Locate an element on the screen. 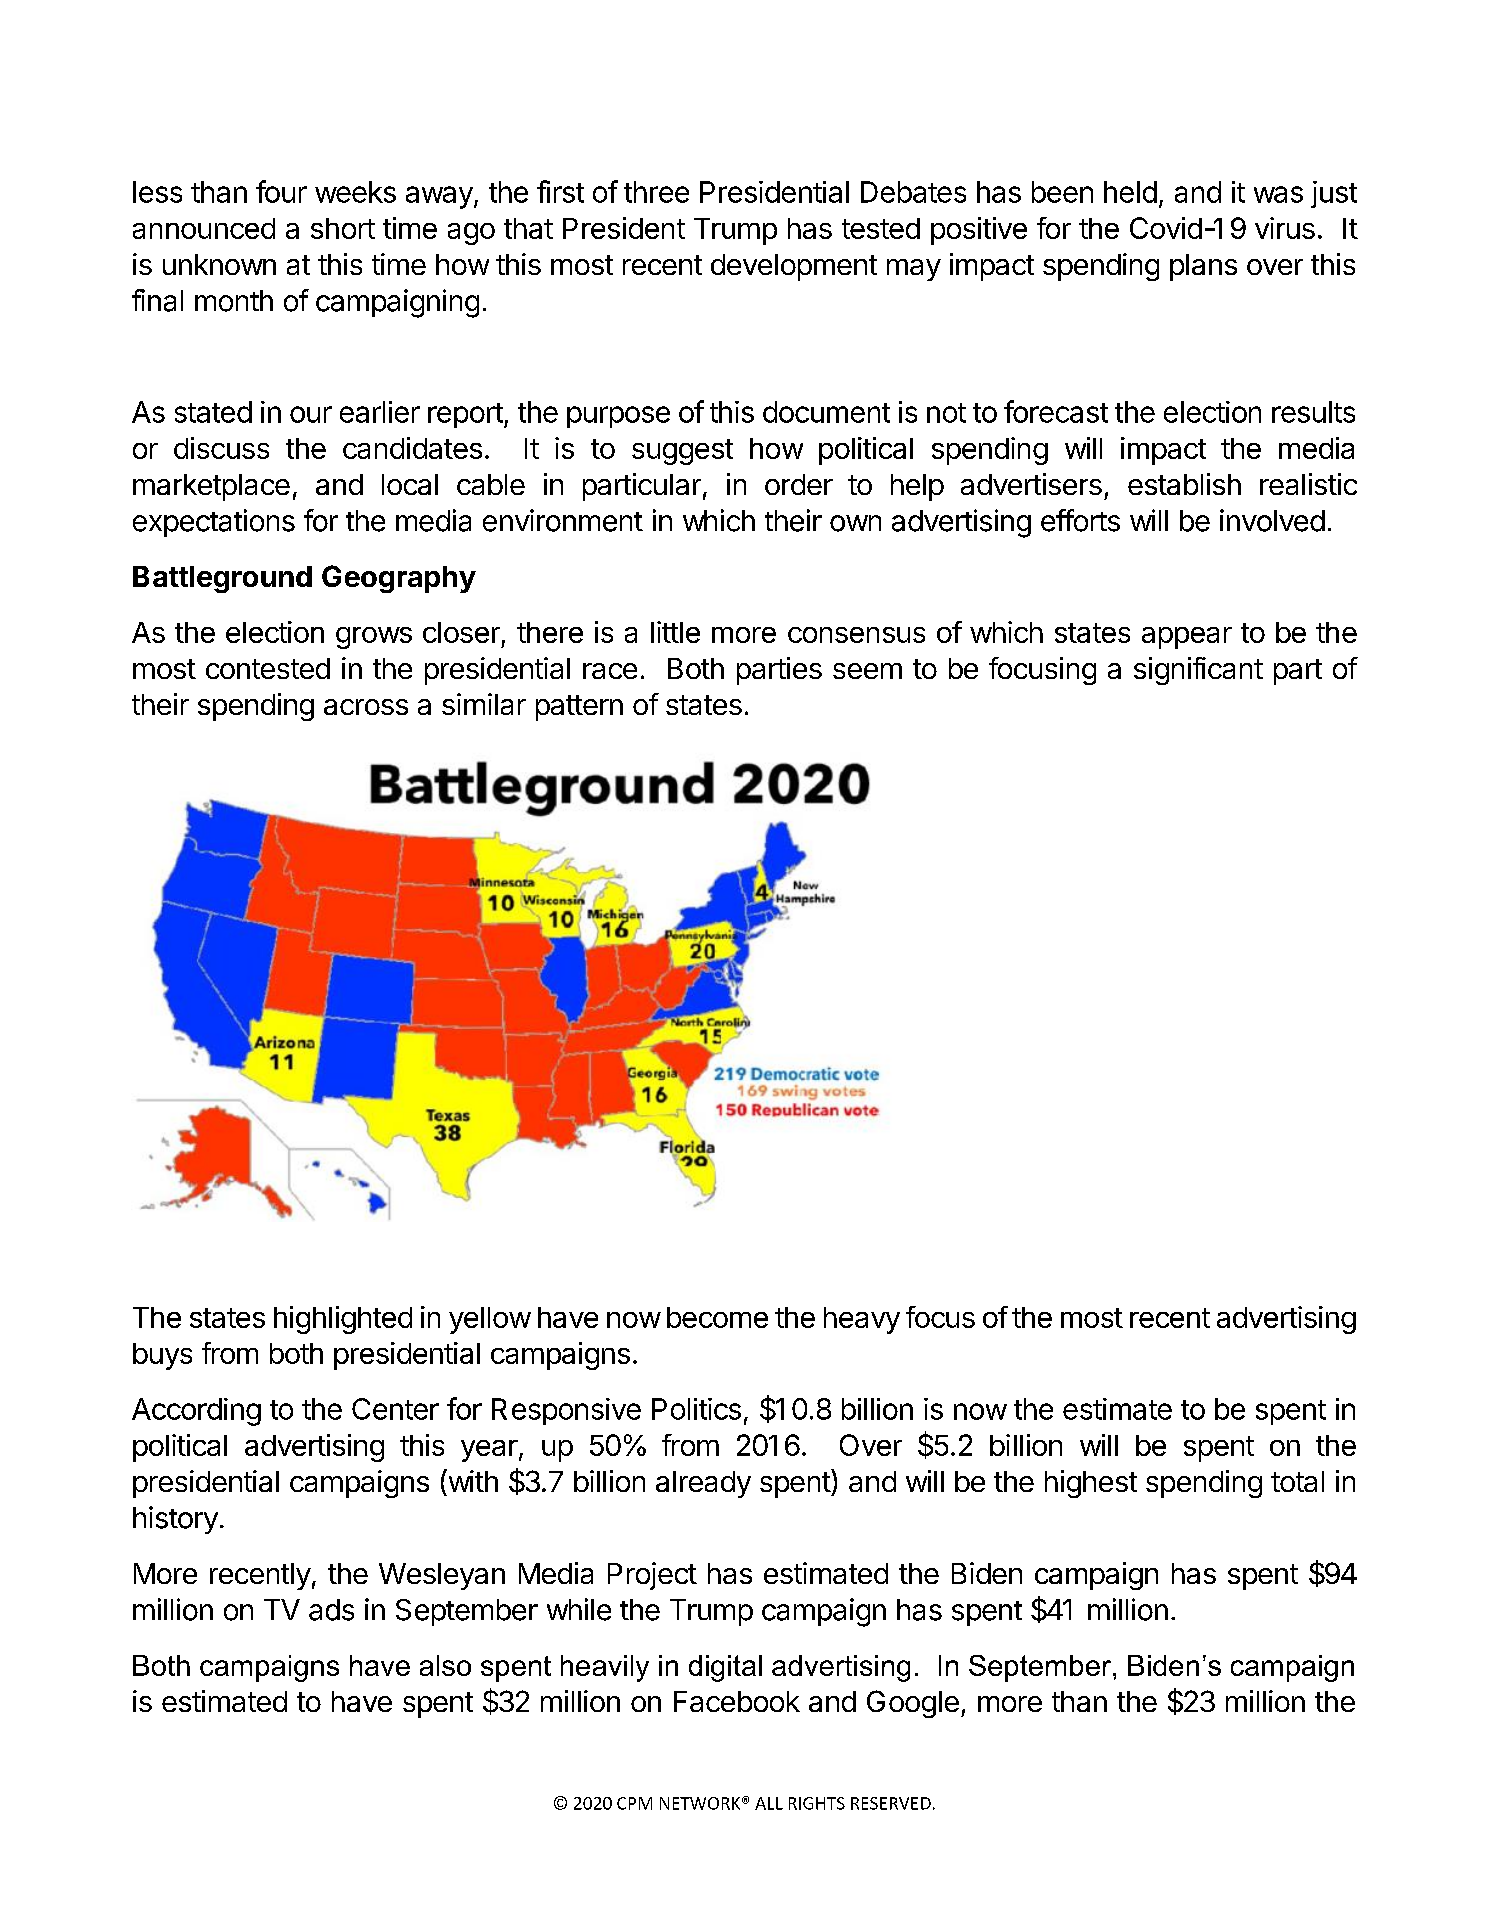 The height and width of the screenshot is (1926, 1488). appear is located at coordinates (1187, 638).
